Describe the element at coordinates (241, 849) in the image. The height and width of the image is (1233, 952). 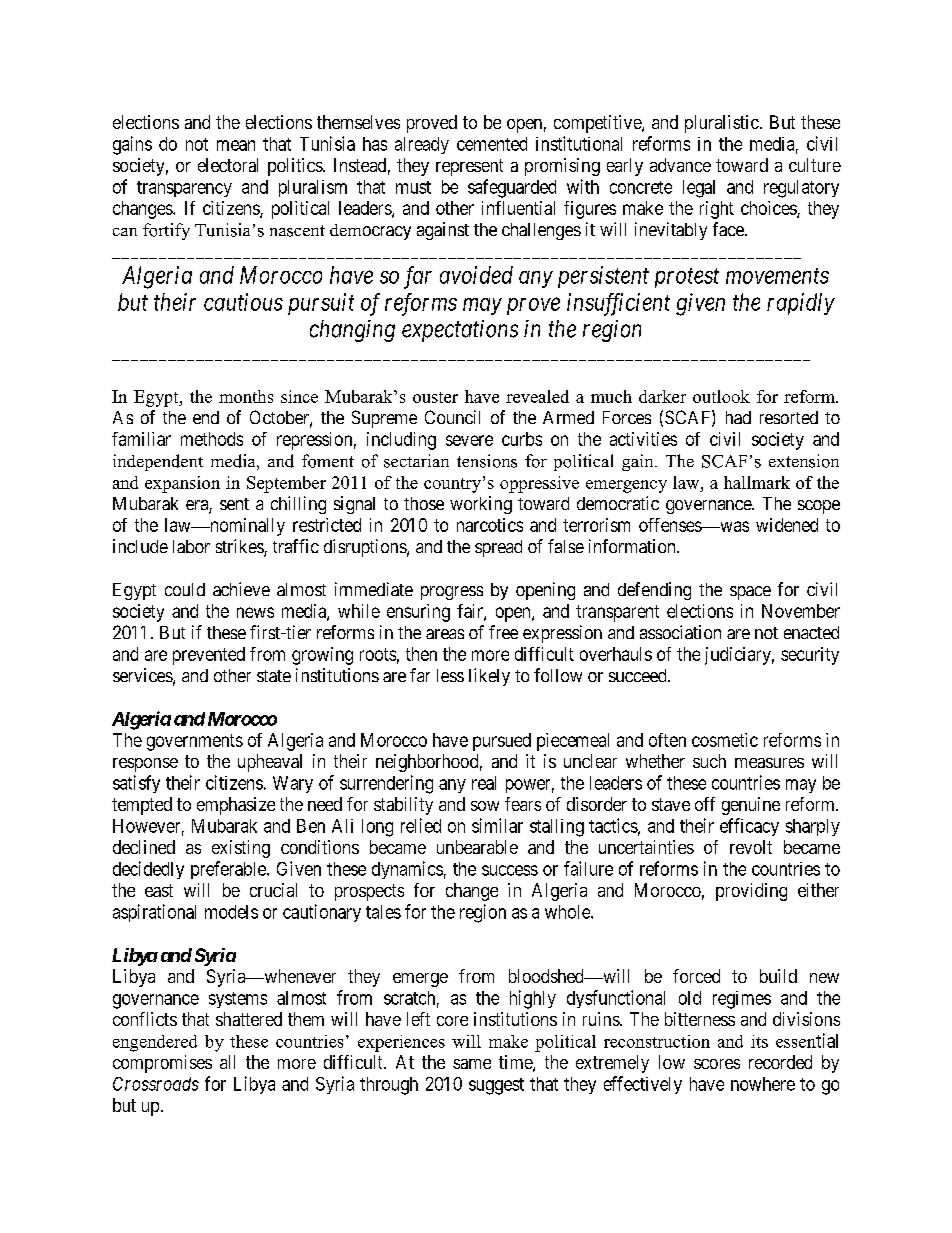
I see `existing` at that location.
